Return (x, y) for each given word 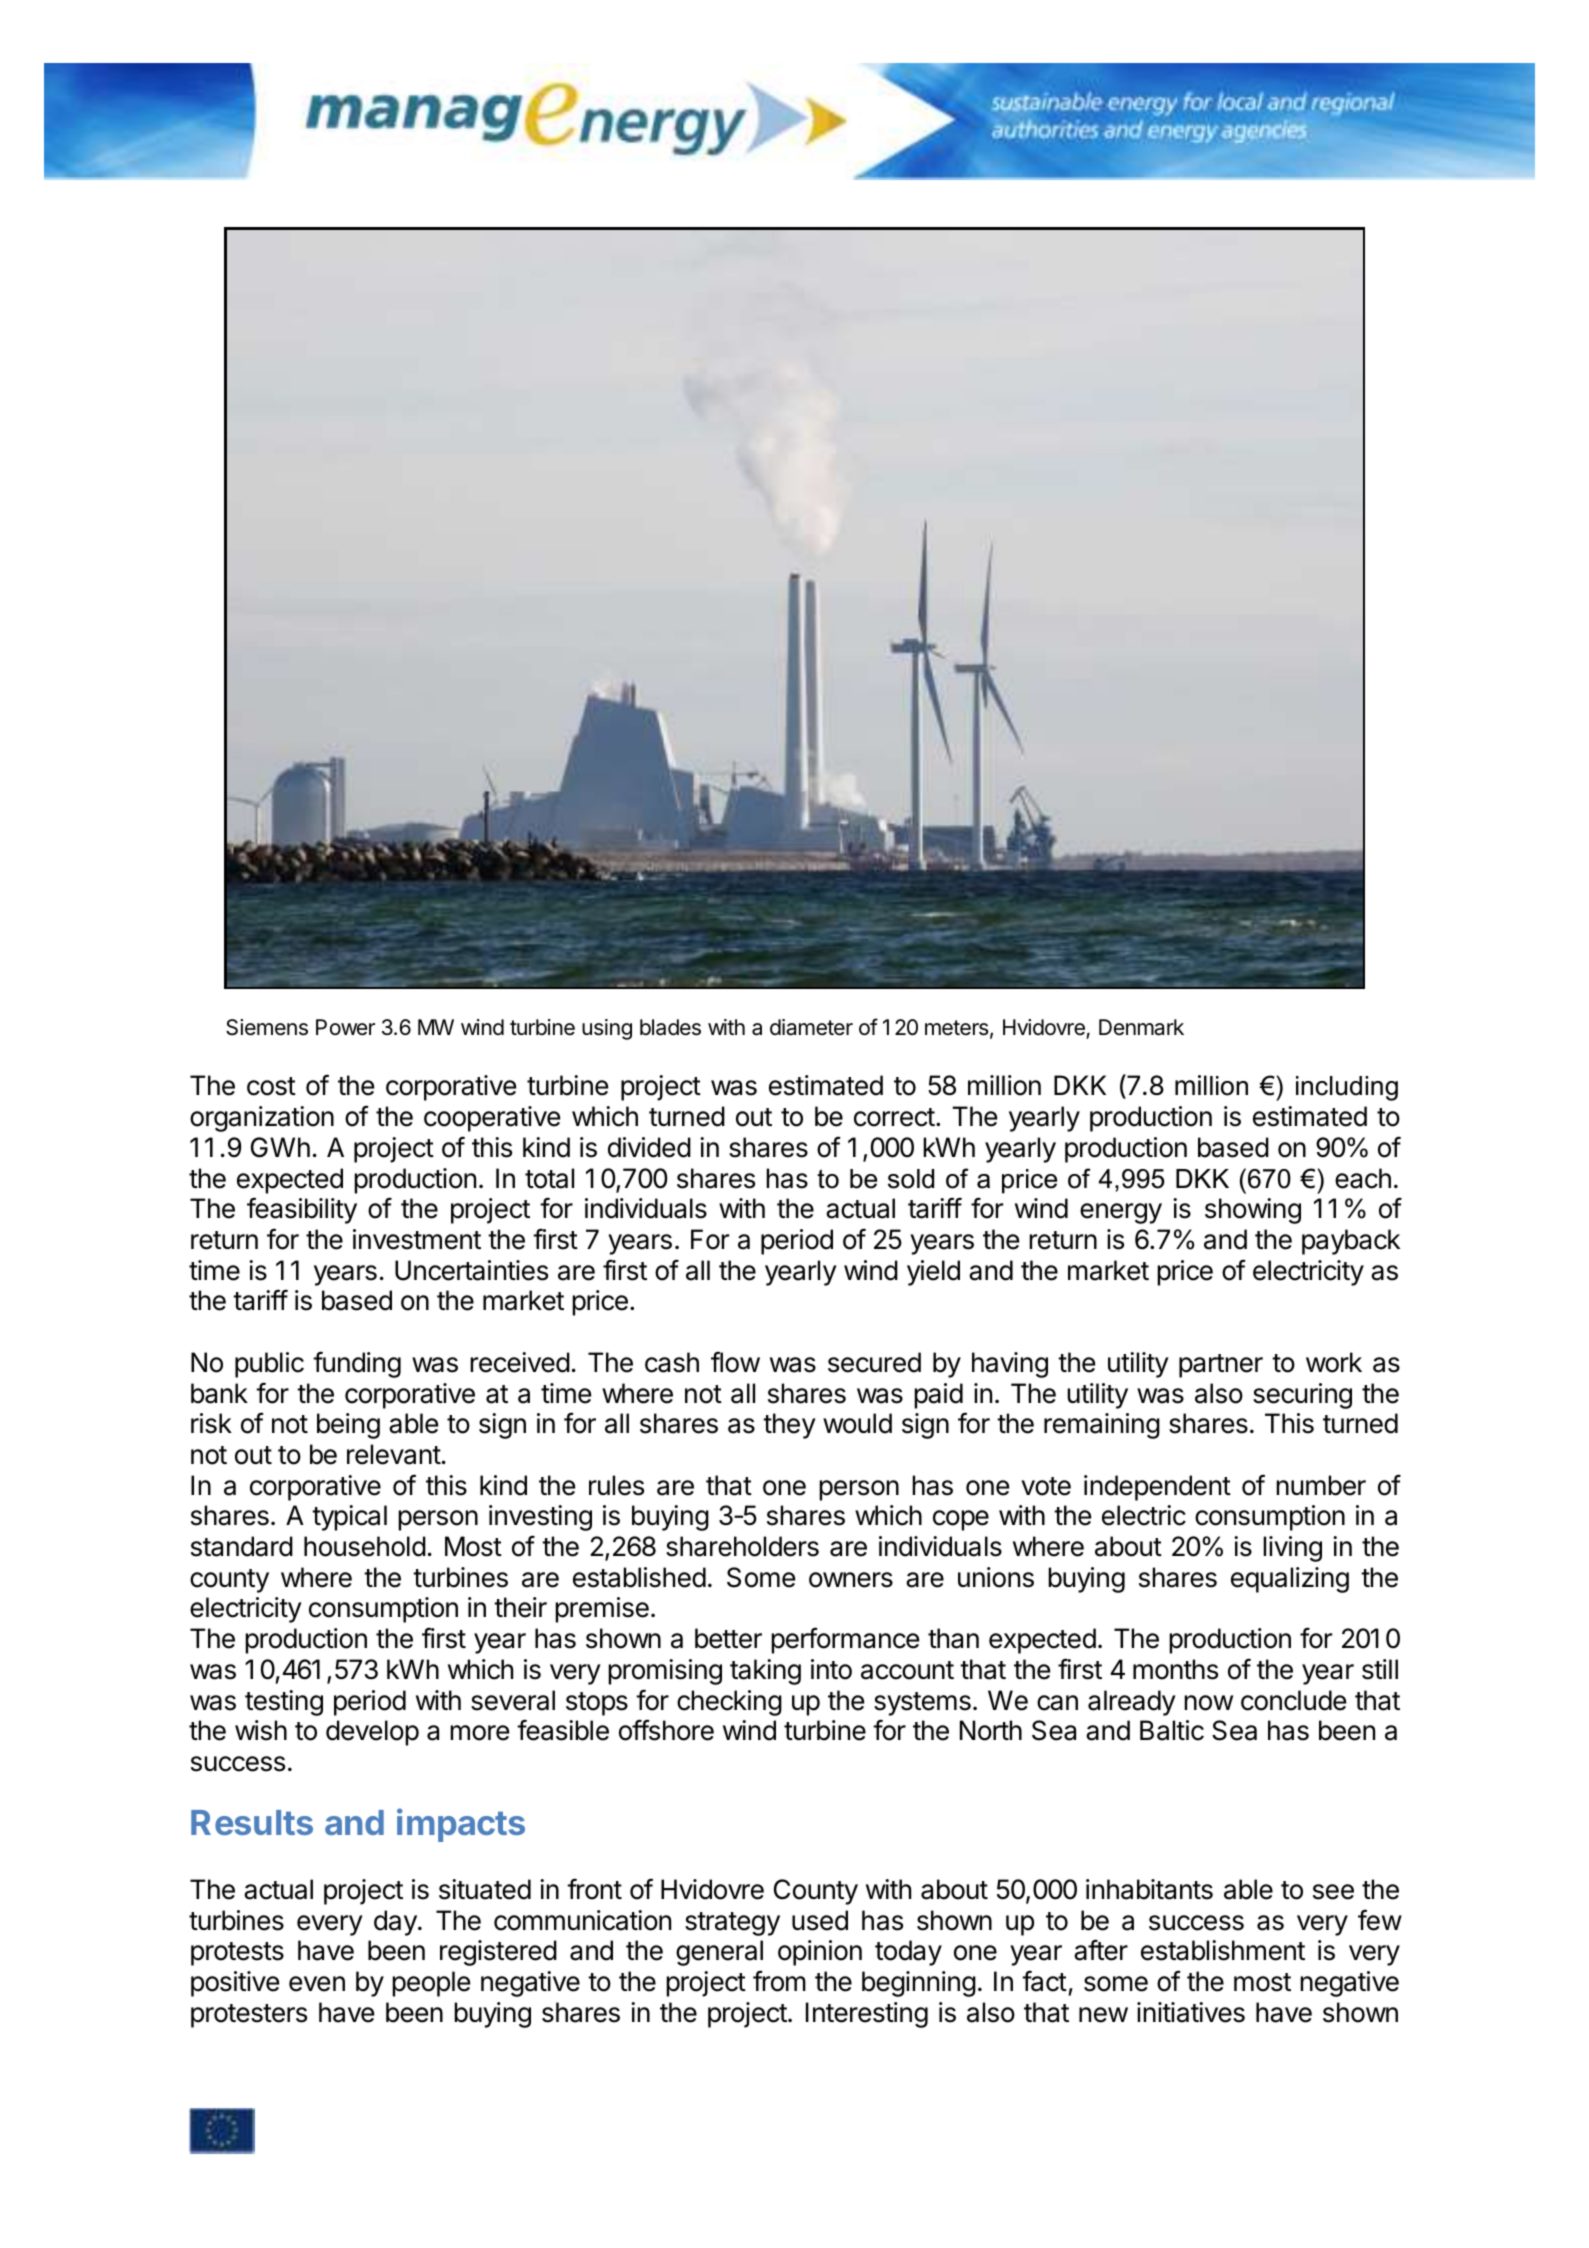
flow (735, 1362)
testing (284, 1703)
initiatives (1191, 2012)
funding (357, 1364)
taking (765, 1672)
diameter (811, 1027)
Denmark (1141, 1027)
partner (1221, 1366)
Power (345, 1027)
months (1175, 1669)
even (317, 1984)
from (779, 1981)
